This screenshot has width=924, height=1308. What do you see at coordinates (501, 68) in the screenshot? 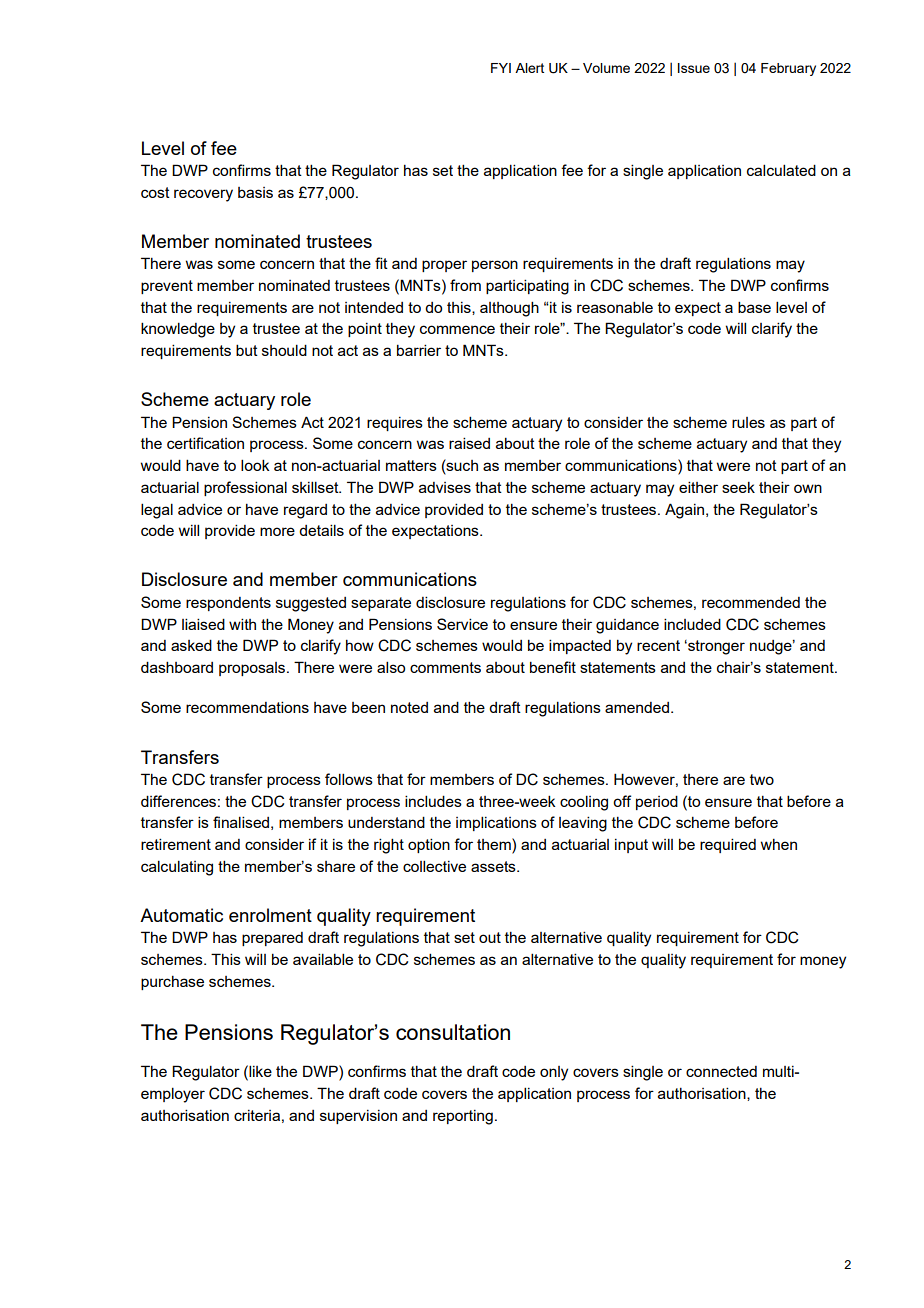
I see `FYI` at bounding box center [501, 68].
